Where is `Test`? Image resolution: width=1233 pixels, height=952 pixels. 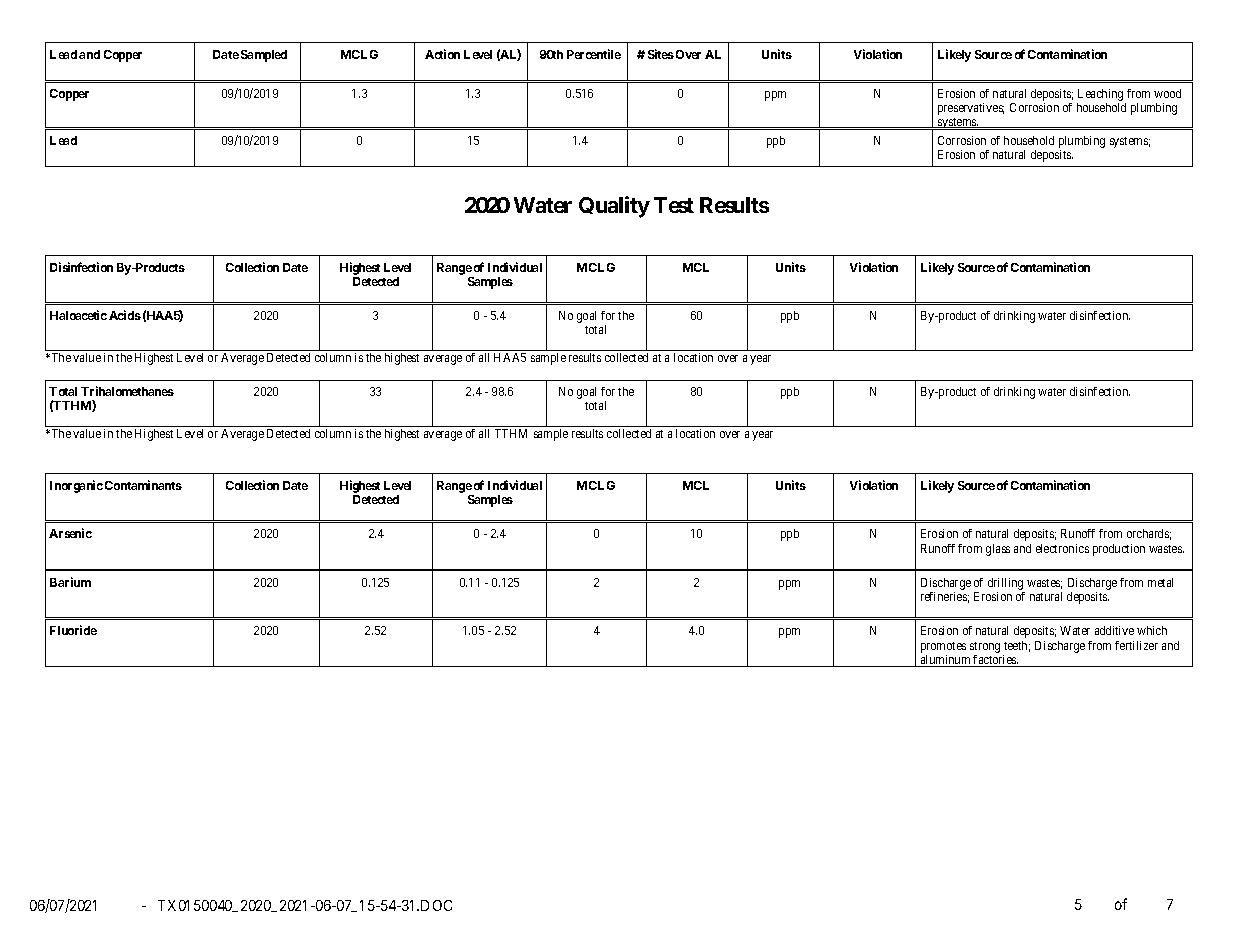 Test is located at coordinates (674, 205).
